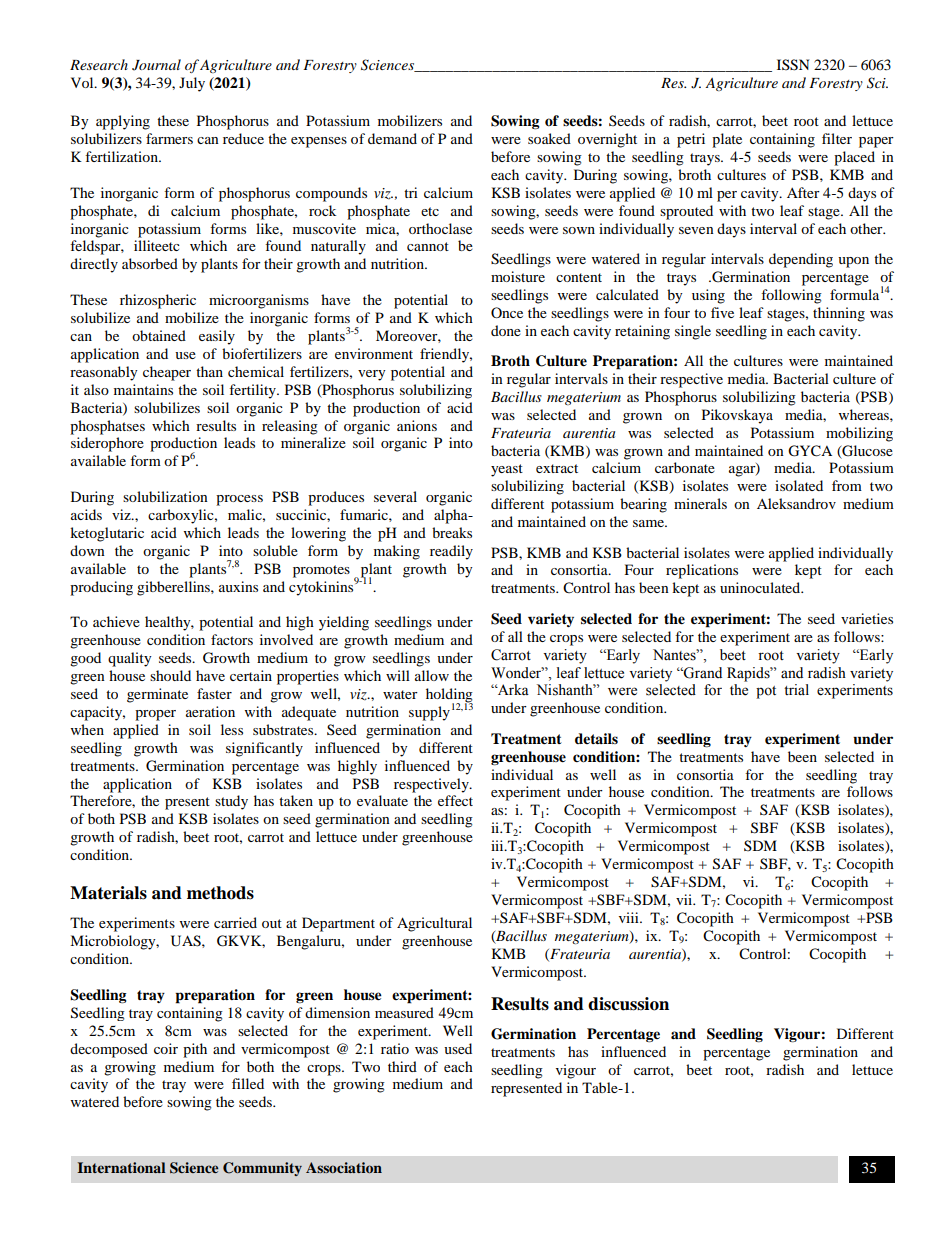  What do you see at coordinates (402, 1066) in the screenshot?
I see `third` at bounding box center [402, 1066].
